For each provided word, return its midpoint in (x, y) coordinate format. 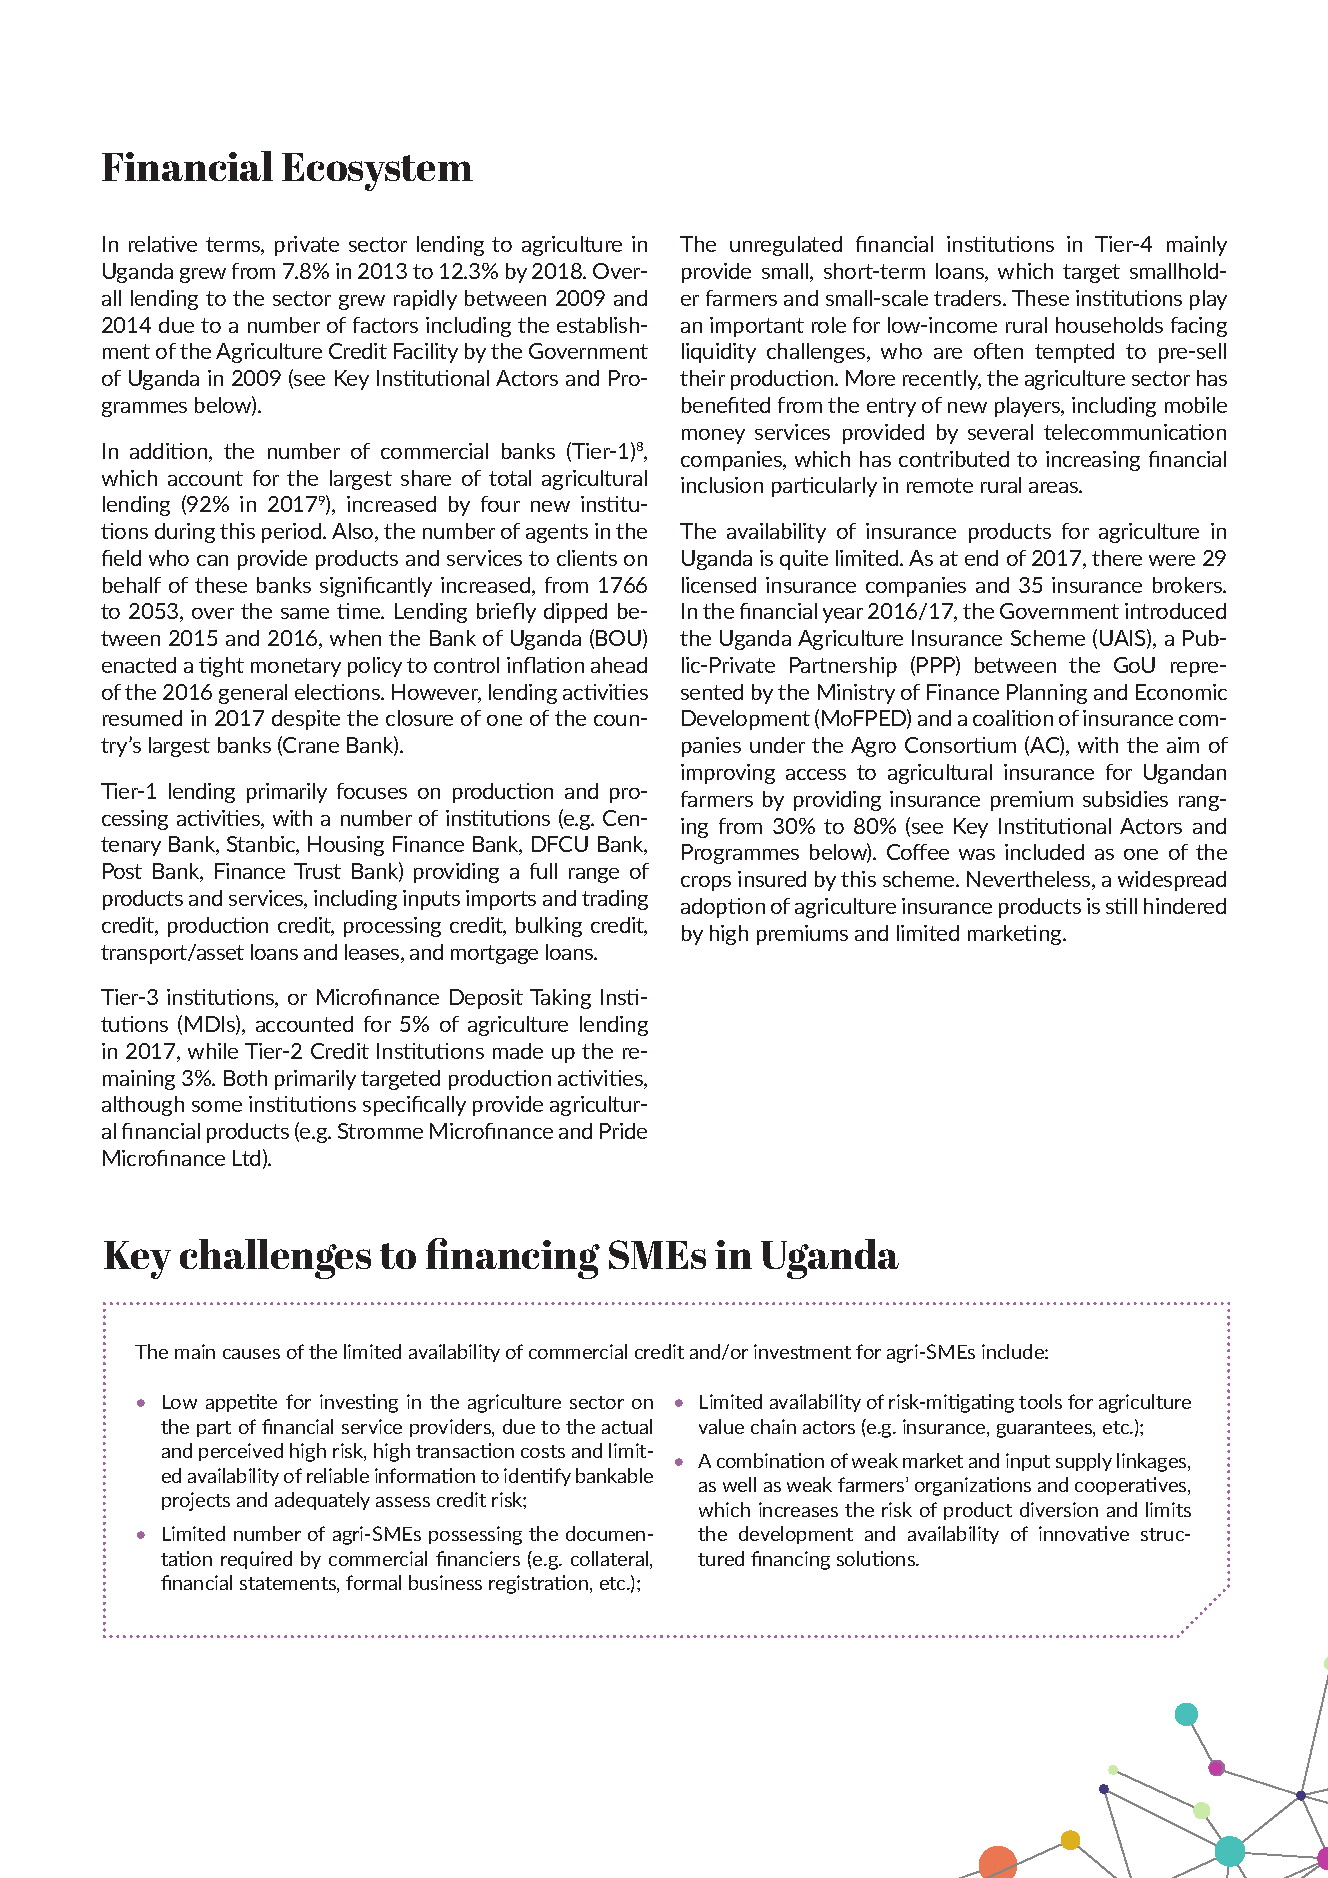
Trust (317, 871)
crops (706, 883)
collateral (611, 1560)
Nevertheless (1030, 880)
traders (969, 298)
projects (196, 1501)
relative (163, 244)
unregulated (786, 246)
